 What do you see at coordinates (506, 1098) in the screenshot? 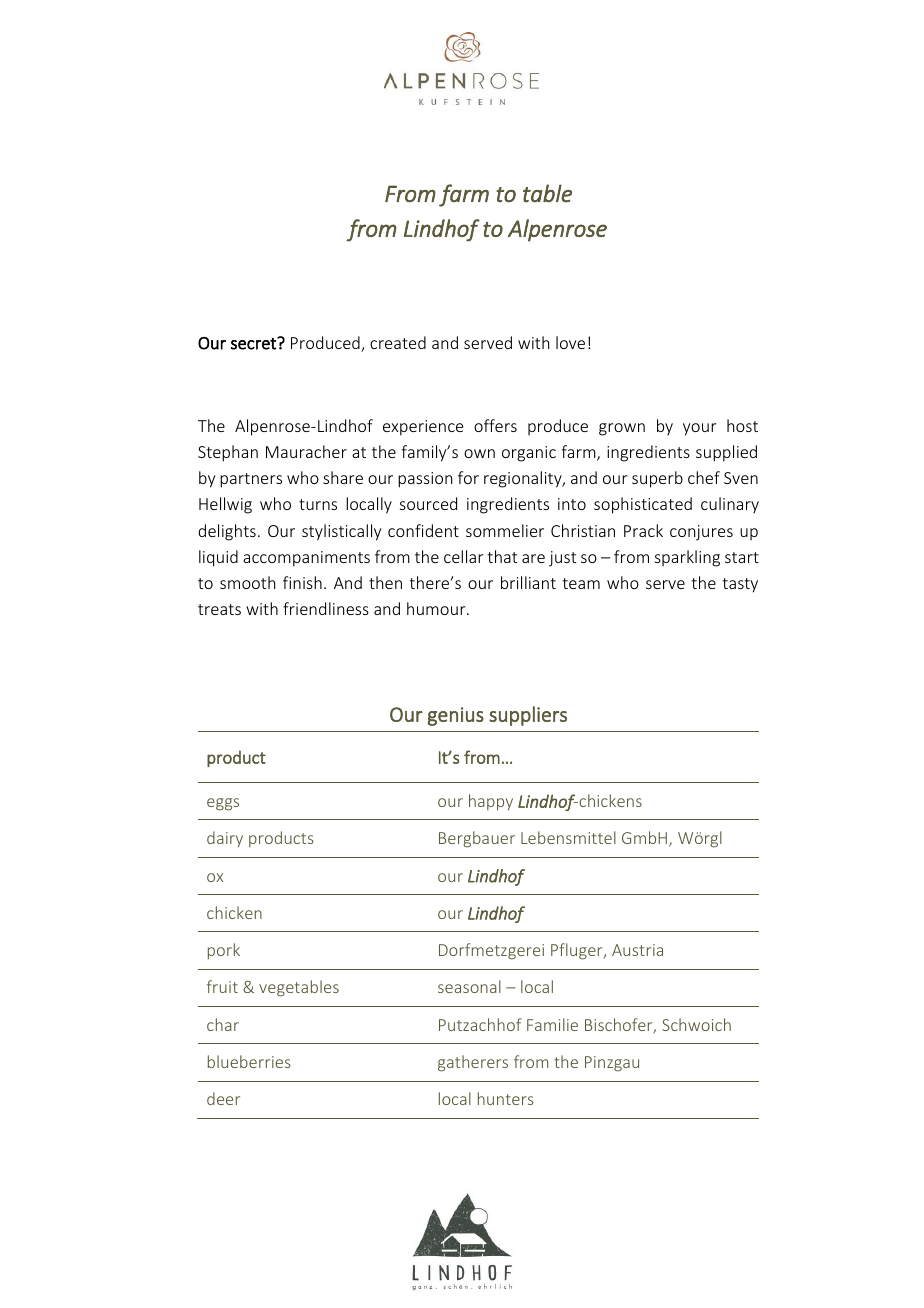
I see `hunters` at bounding box center [506, 1098].
